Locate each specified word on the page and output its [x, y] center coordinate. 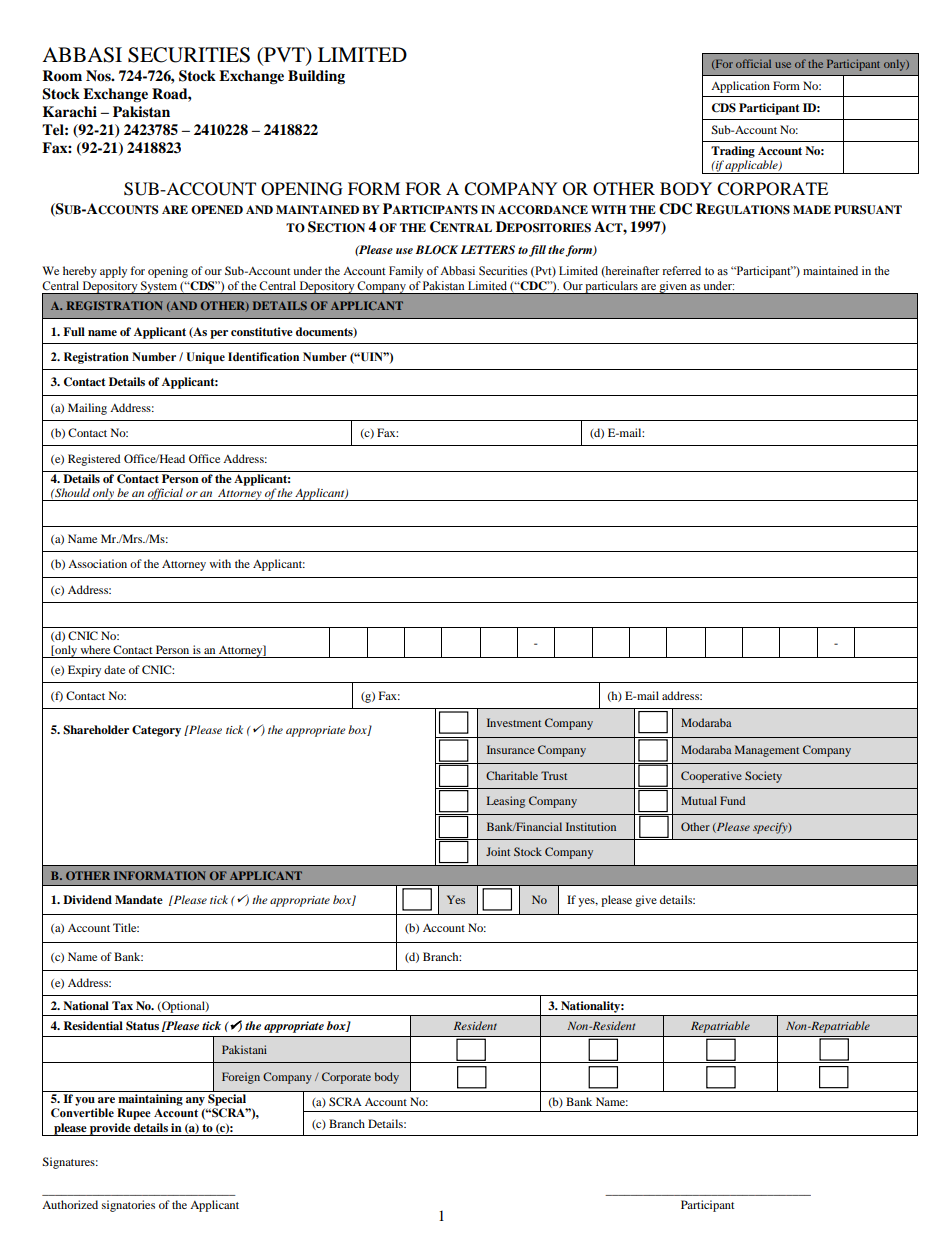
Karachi [70, 111]
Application [740, 87]
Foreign [241, 1078]
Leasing [506, 802]
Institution [591, 826]
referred [681, 270]
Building [316, 77]
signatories [128, 1206]
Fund [732, 800]
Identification [263, 357]
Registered [94, 460]
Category [156, 731]
